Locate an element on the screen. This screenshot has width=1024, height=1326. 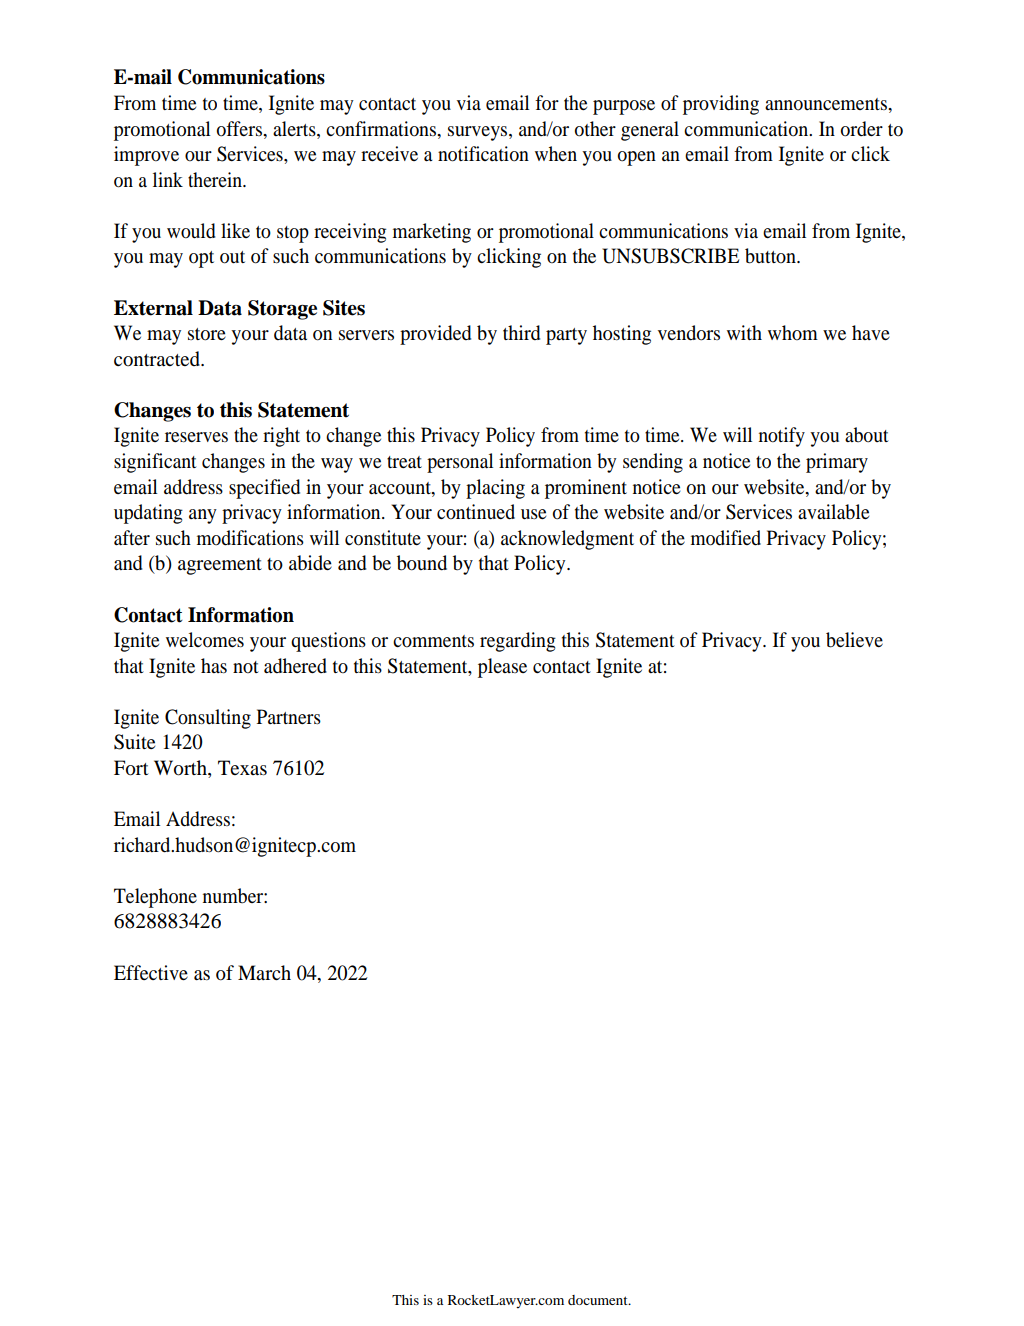
third is located at coordinates (521, 332).
